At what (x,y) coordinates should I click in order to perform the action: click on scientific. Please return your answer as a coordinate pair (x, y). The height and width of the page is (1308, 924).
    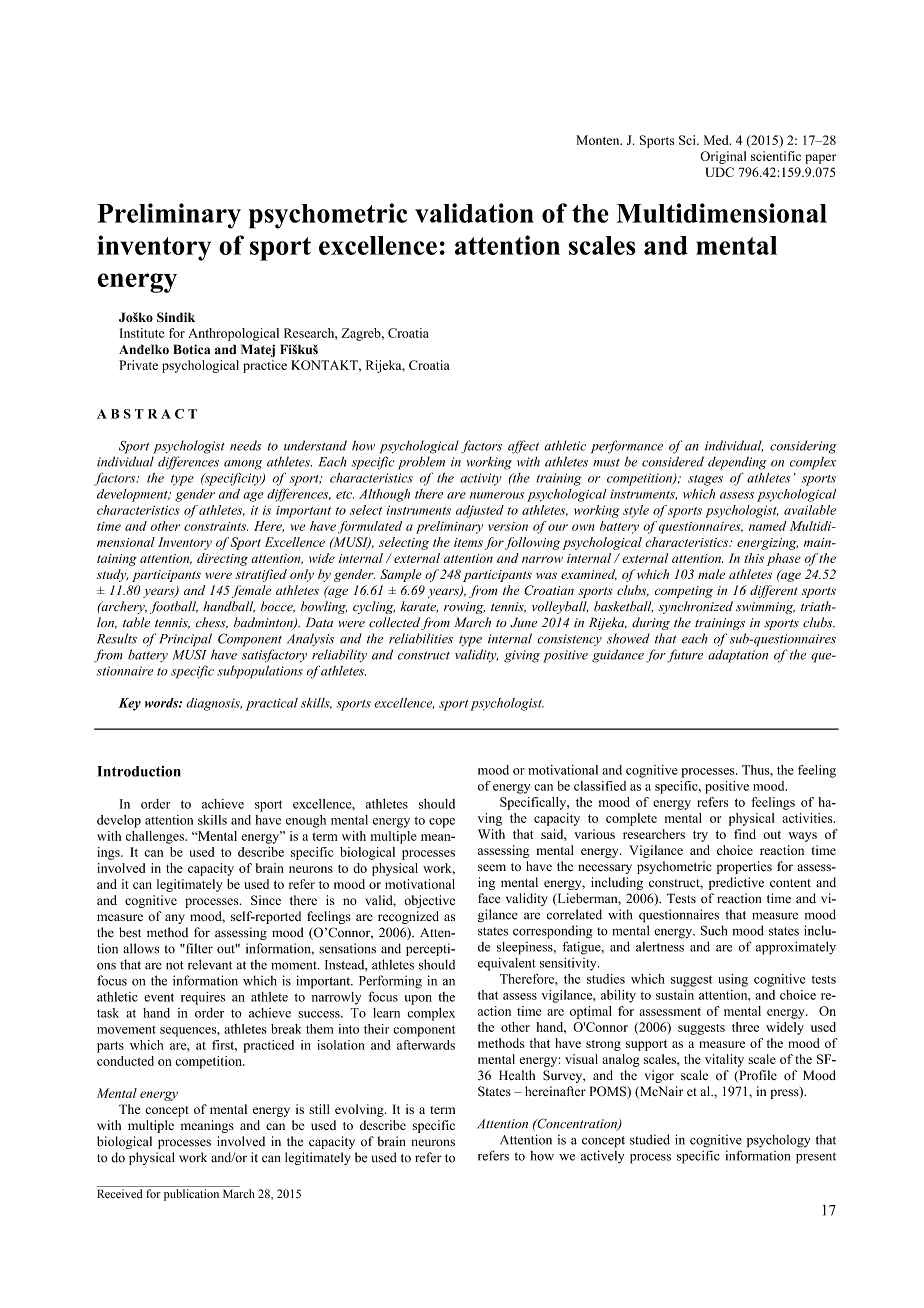
    Looking at the image, I should click on (776, 156).
